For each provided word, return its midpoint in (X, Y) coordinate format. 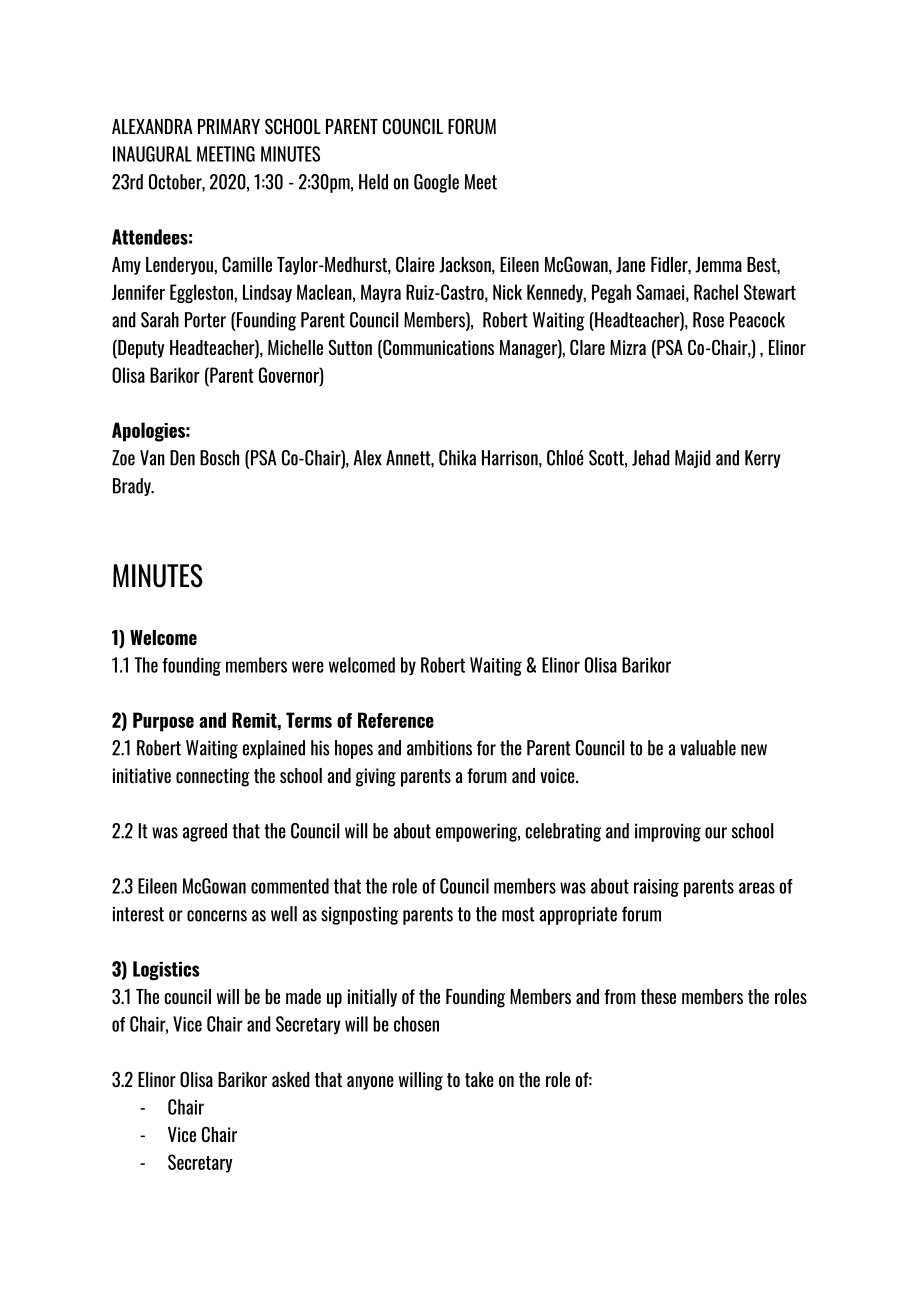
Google (436, 183)
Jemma (718, 265)
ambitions (439, 748)
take (479, 1079)
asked (291, 1079)
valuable (708, 748)
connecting (213, 777)
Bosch (219, 458)
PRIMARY (229, 126)
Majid (693, 459)
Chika (457, 458)
